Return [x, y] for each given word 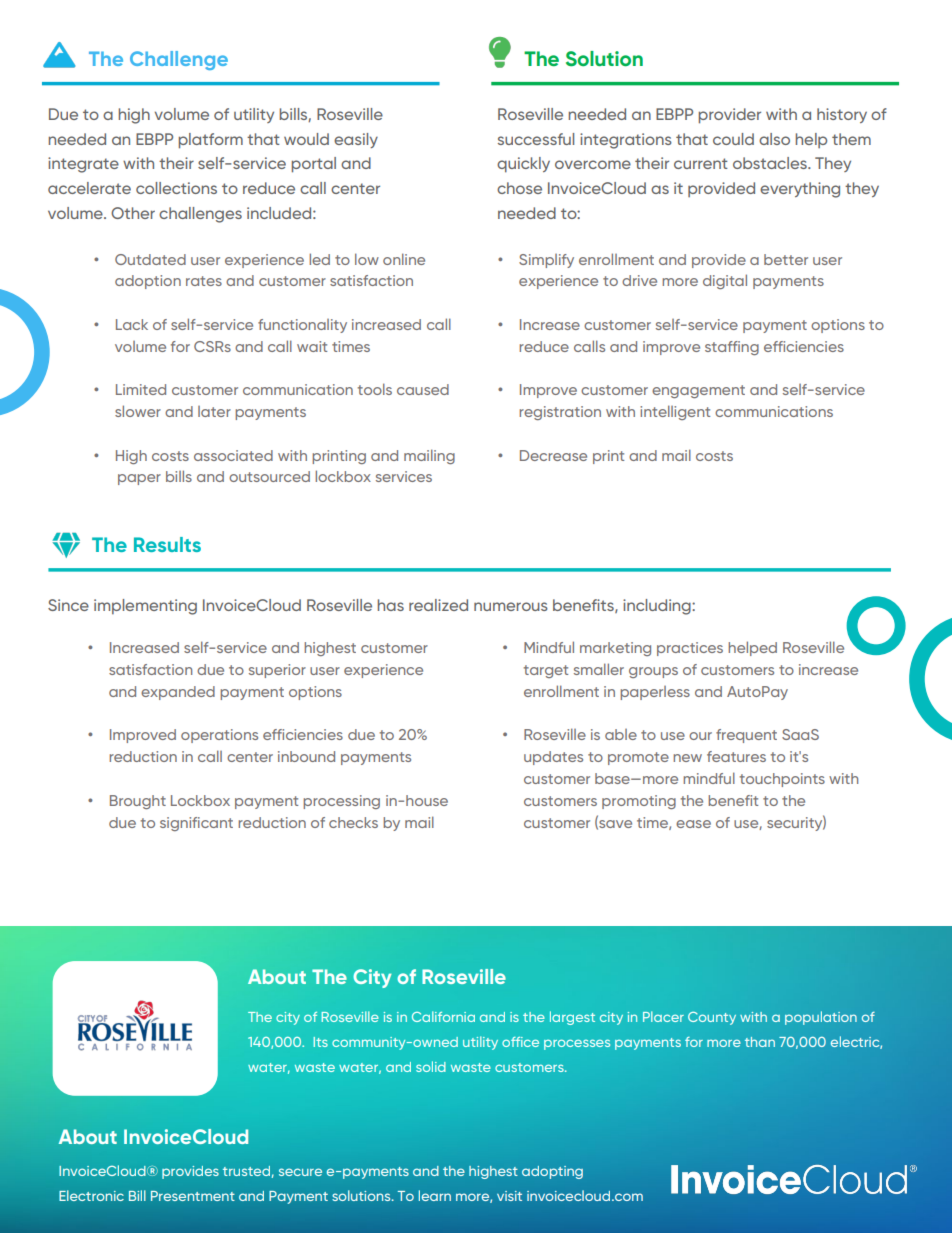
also [774, 139]
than [760, 1042]
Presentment [193, 1196]
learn [435, 1195]
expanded [178, 693]
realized [438, 605]
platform [211, 141]
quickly [523, 165]
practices [690, 649]
